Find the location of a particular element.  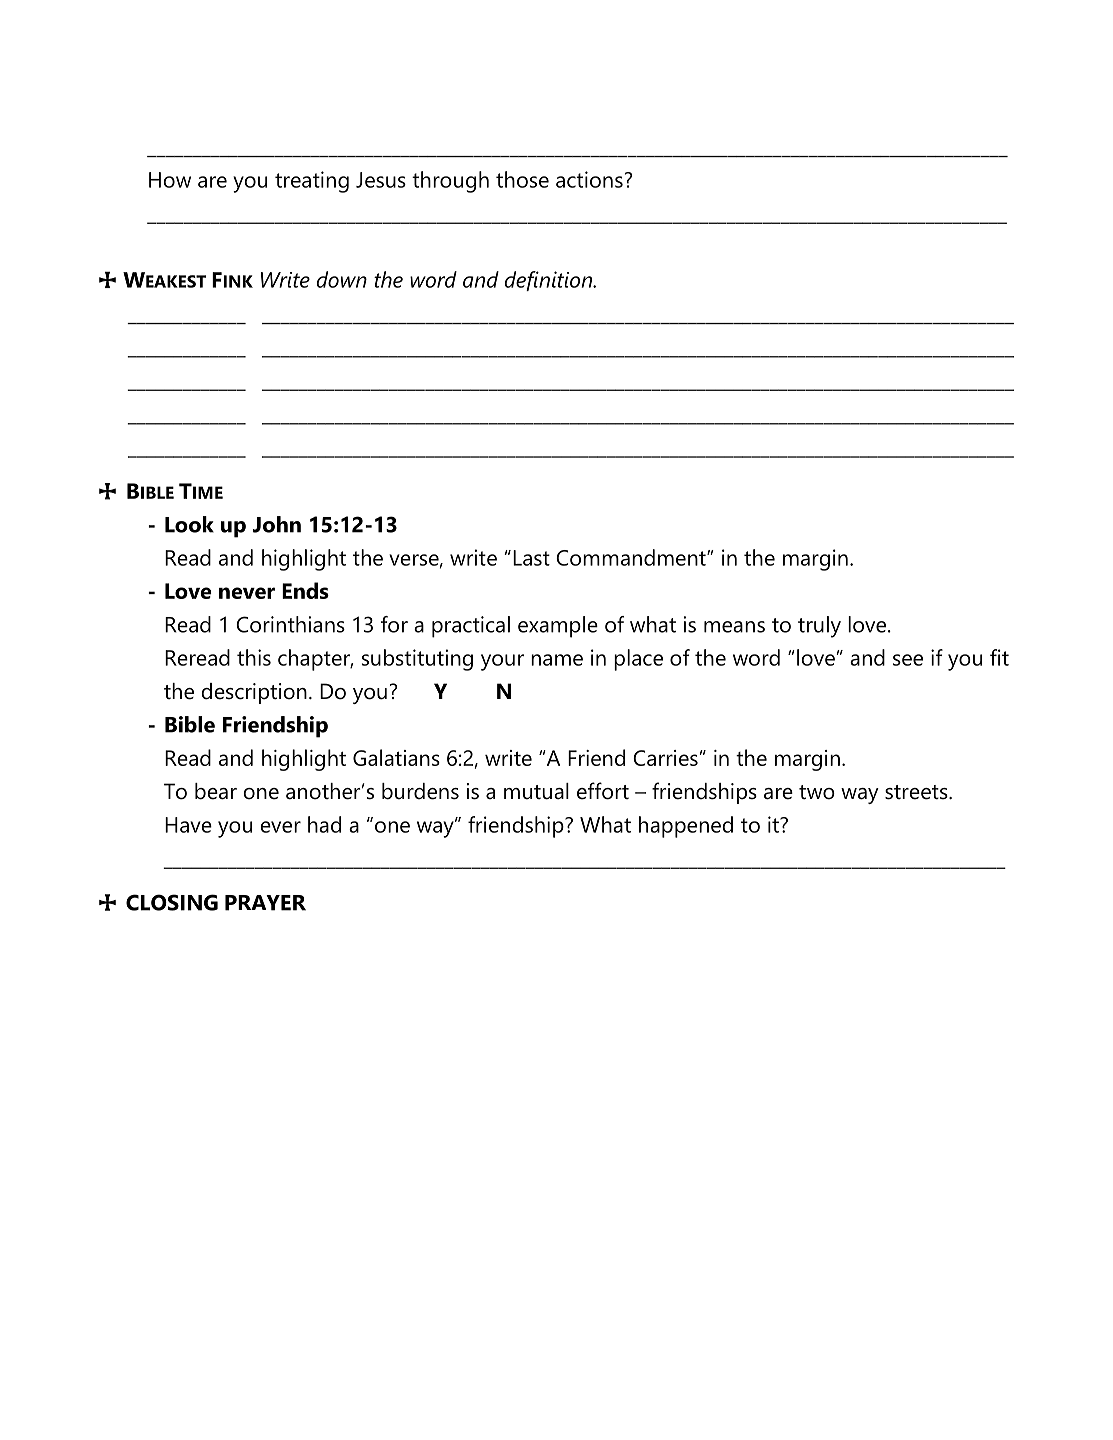

John is located at coordinates (277, 524).
